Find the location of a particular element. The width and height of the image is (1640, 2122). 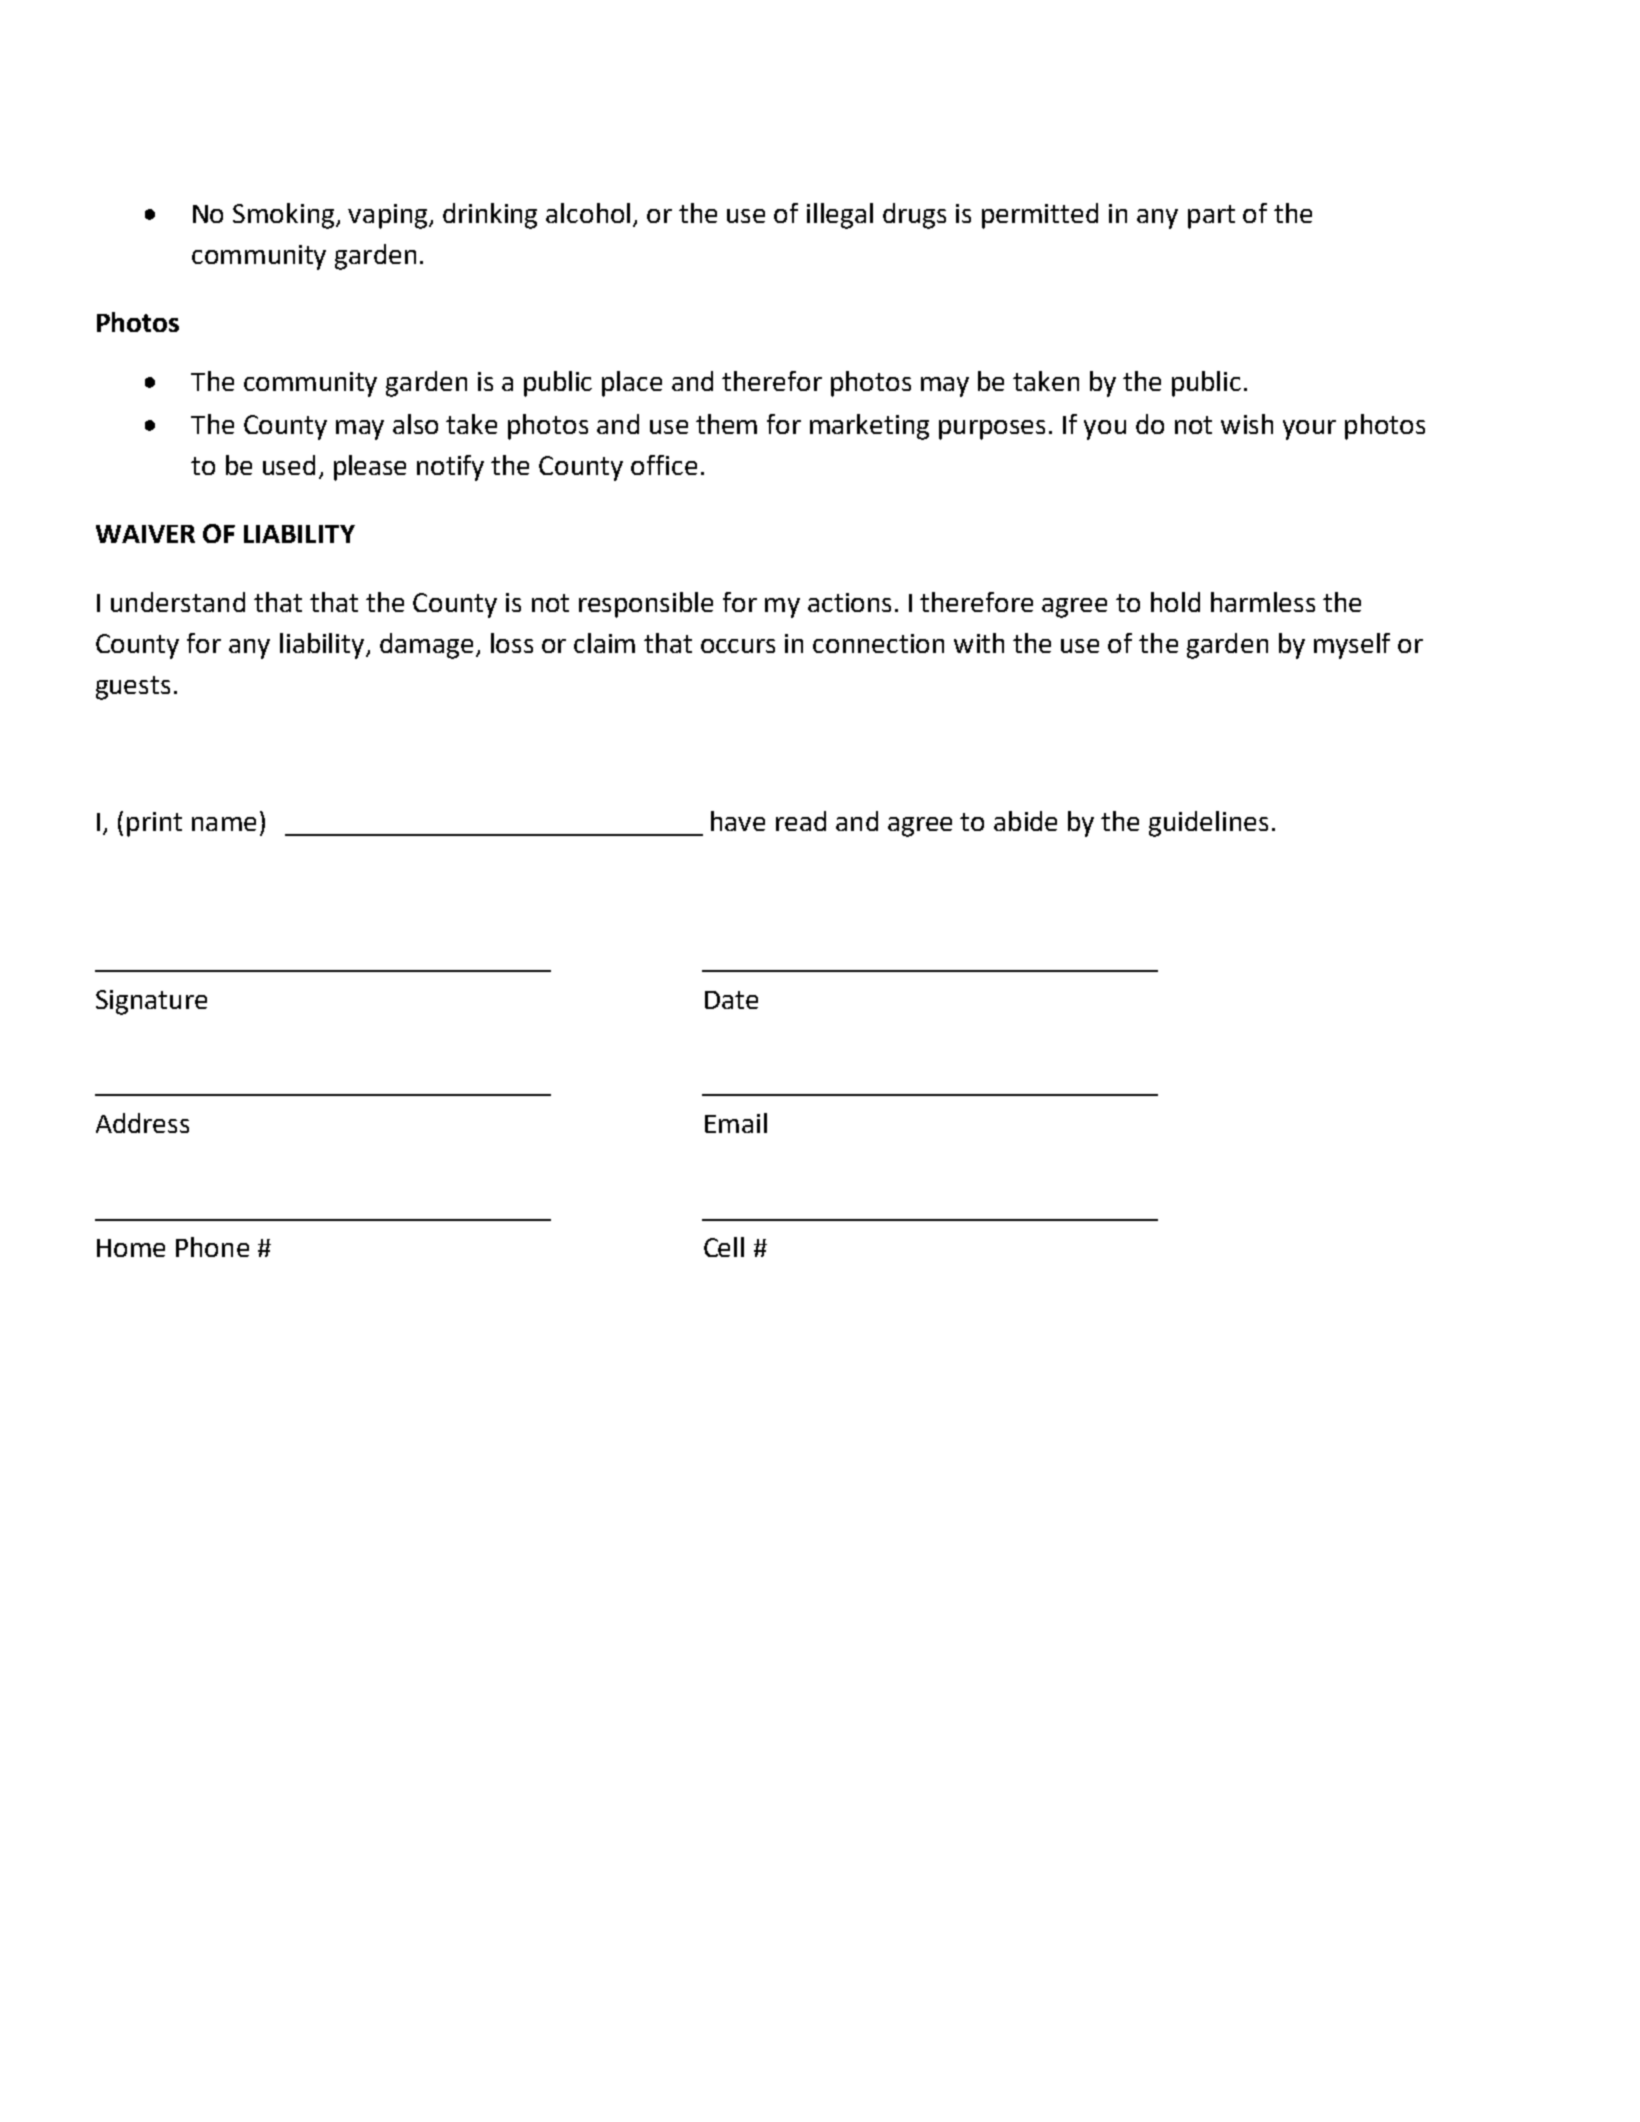

part is located at coordinates (1211, 217).
